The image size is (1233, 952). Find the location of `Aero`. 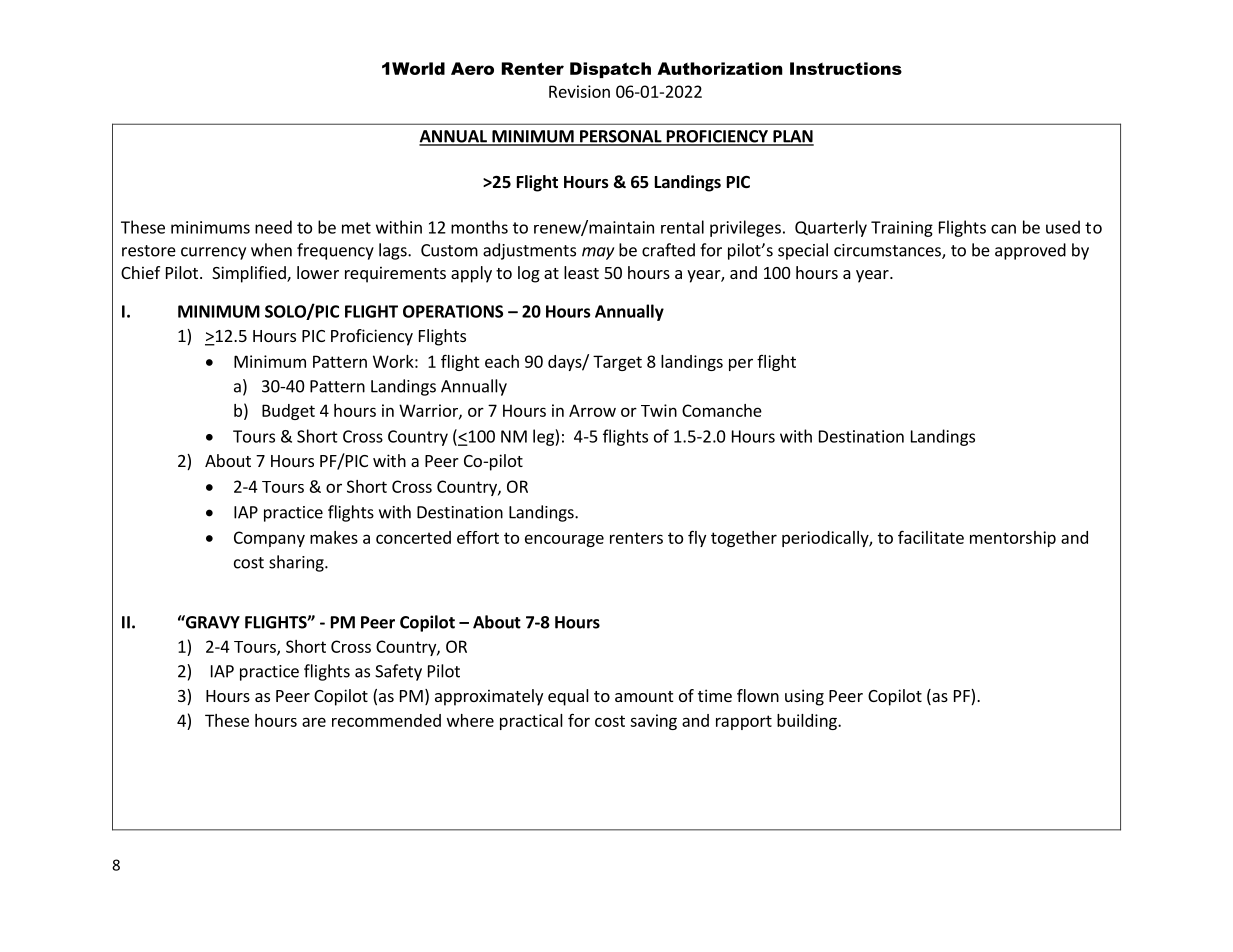

Aero is located at coordinates (472, 68).
